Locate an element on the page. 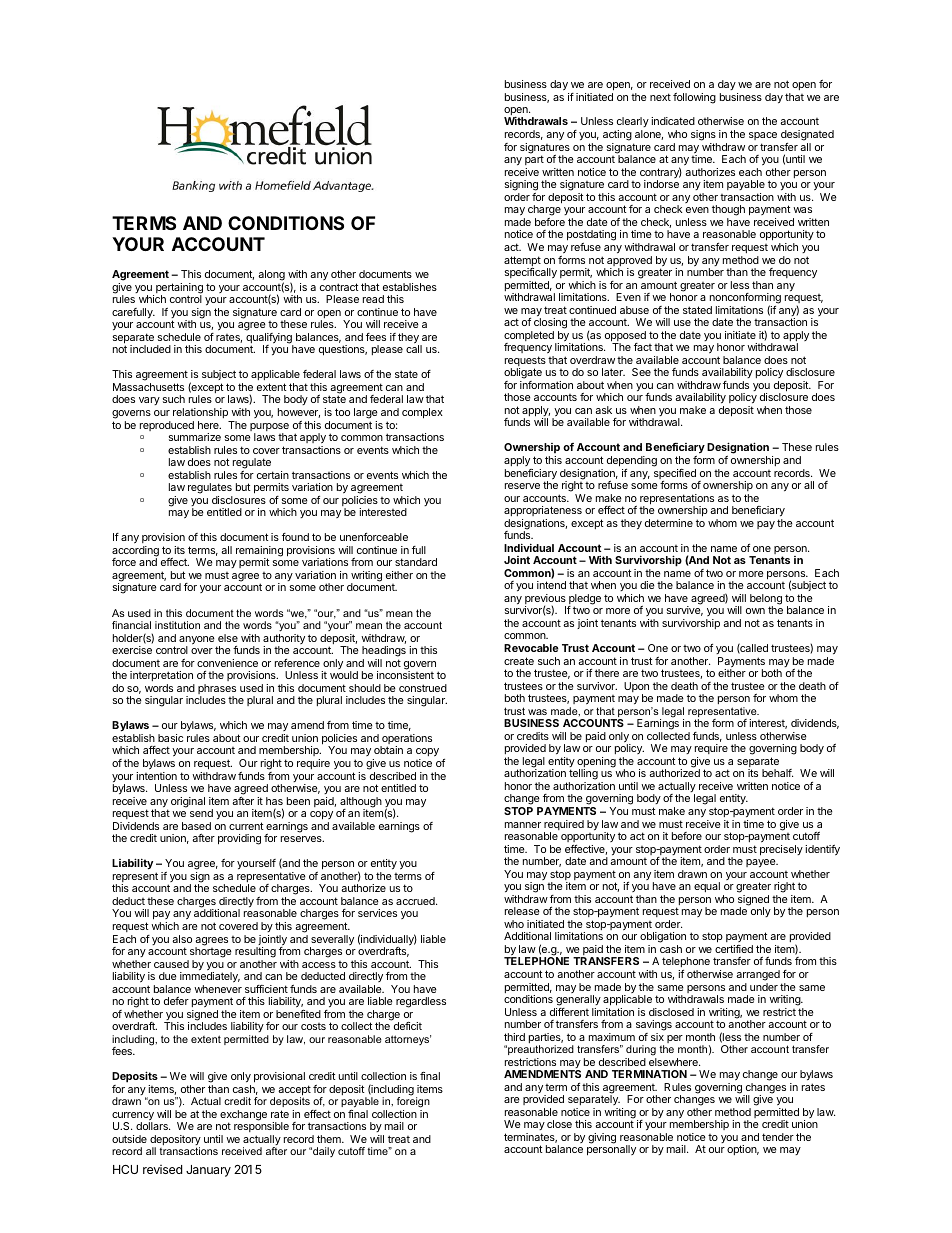  January is located at coordinates (208, 1171).
